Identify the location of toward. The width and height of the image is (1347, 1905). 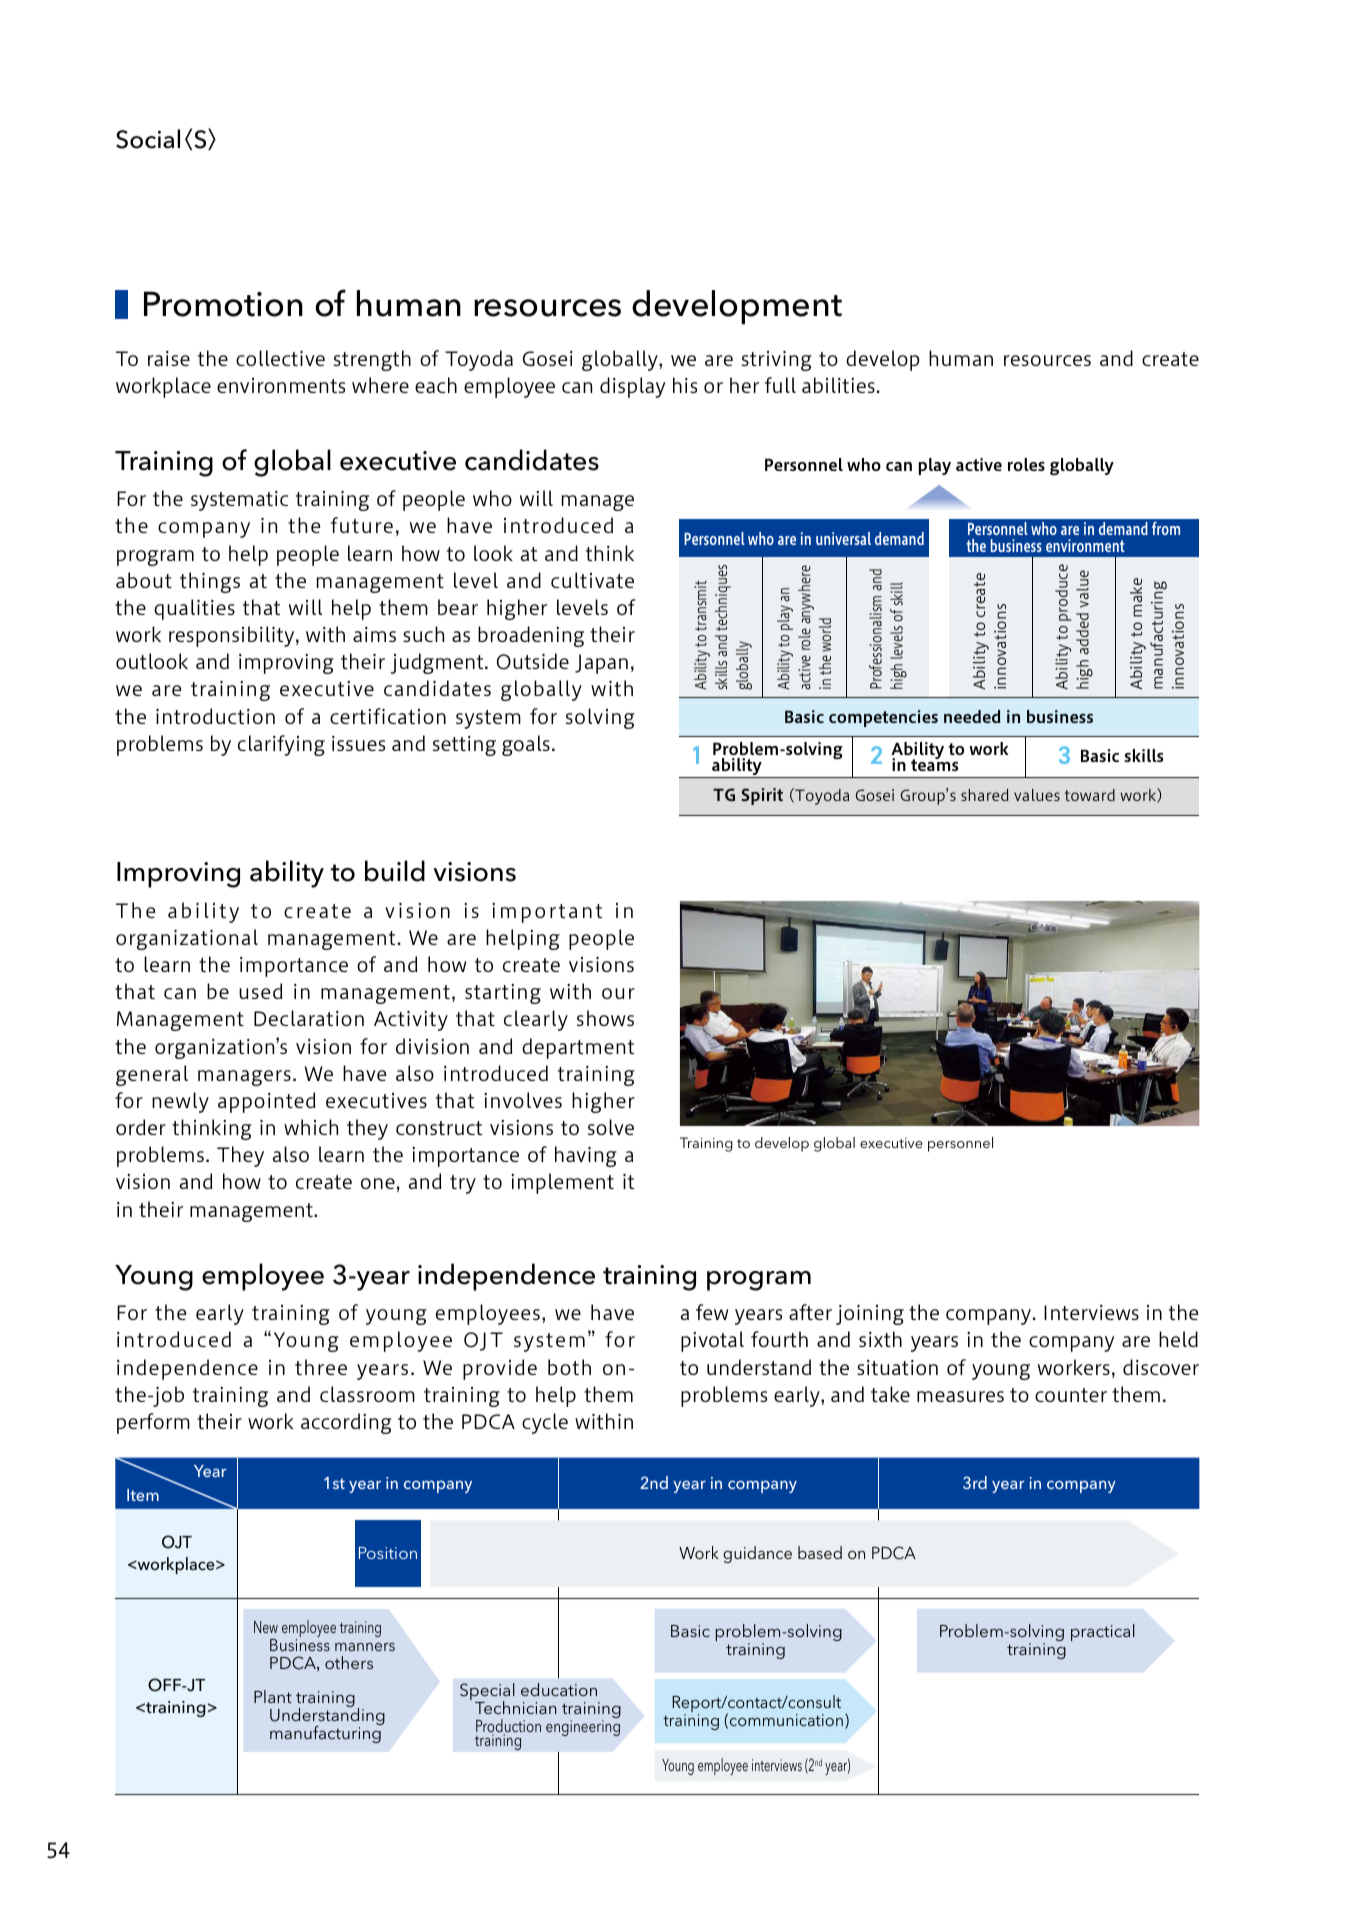
(1090, 795).
